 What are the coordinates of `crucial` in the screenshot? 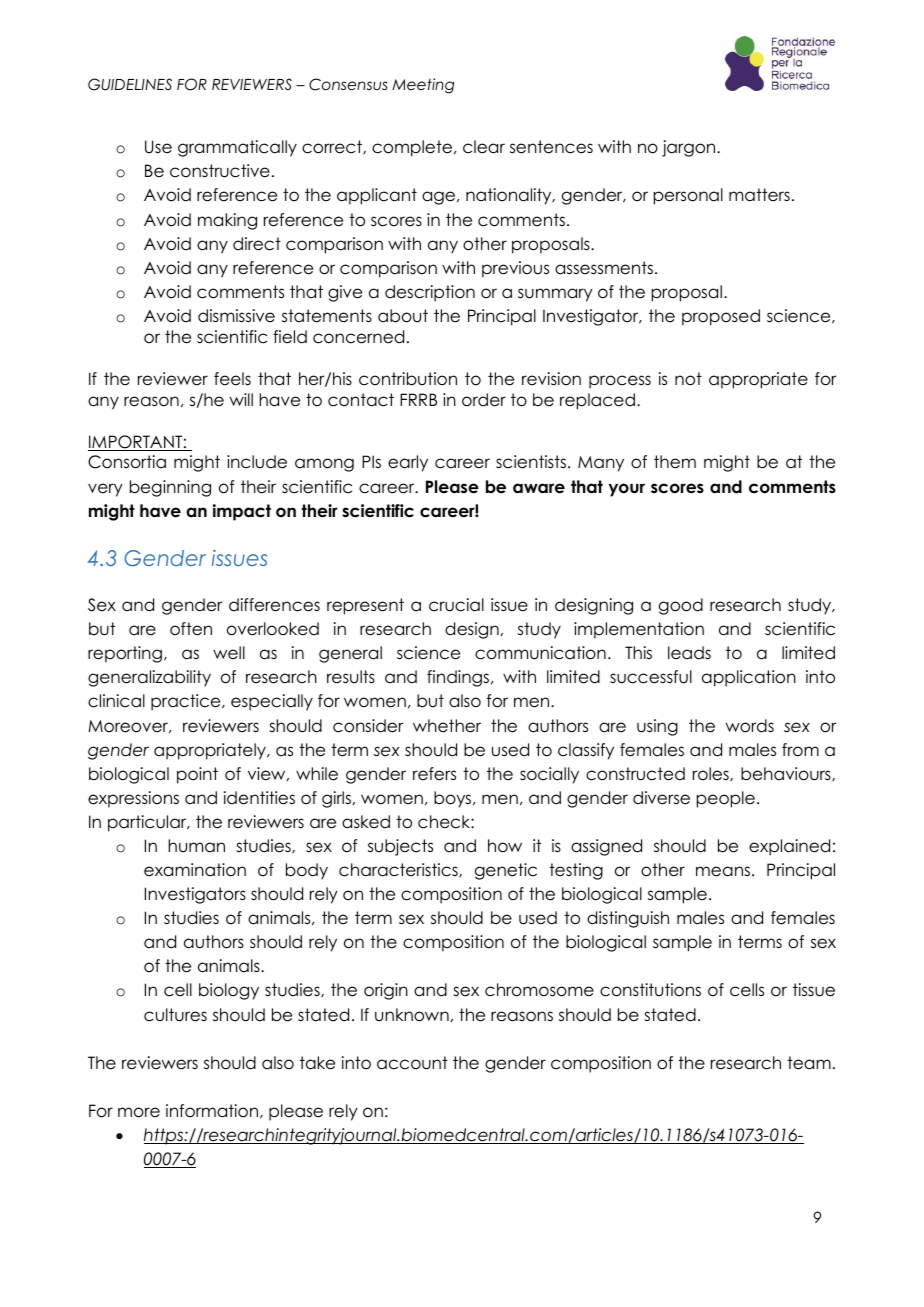 It's located at (456, 605).
